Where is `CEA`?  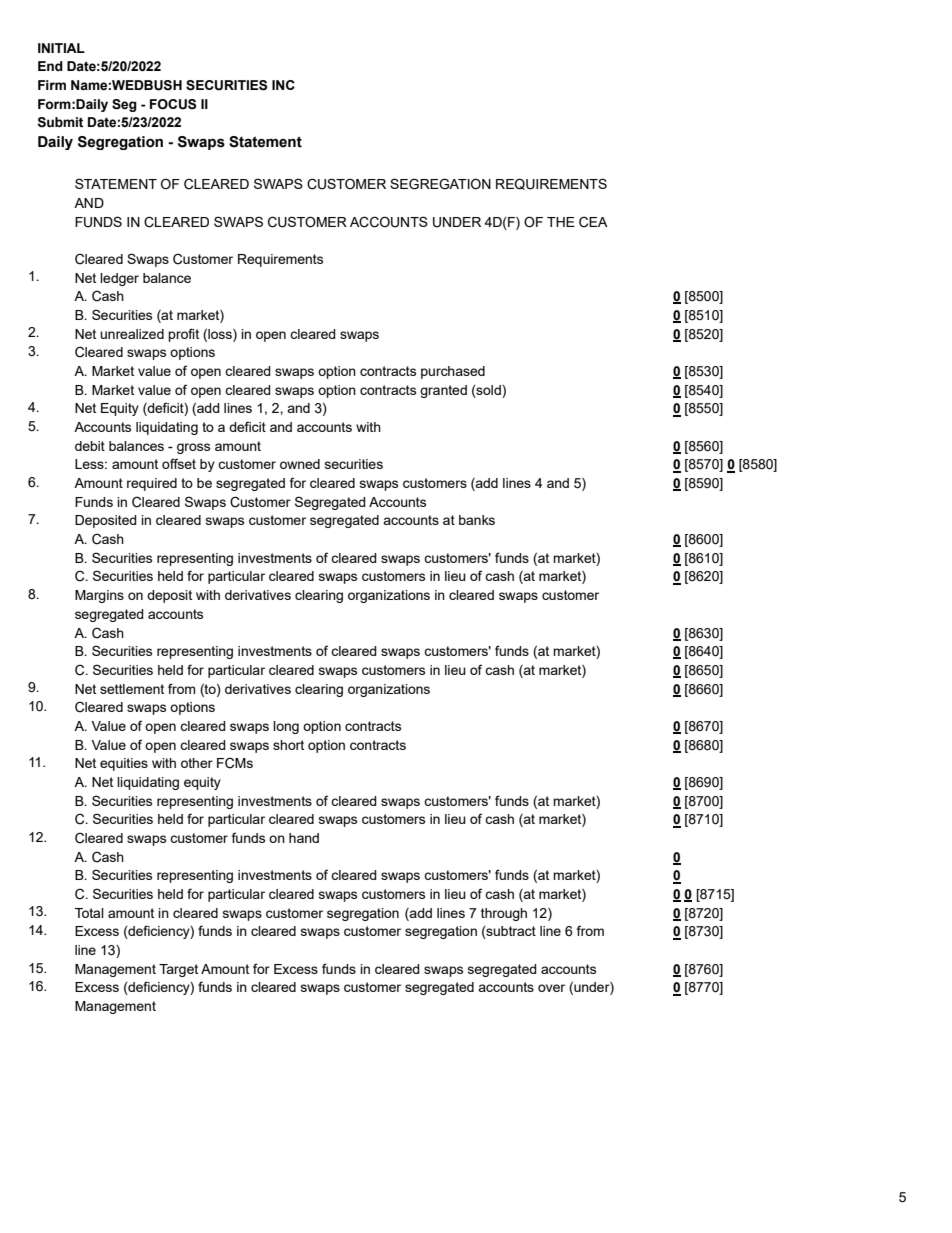
CEA is located at coordinates (593, 222).
